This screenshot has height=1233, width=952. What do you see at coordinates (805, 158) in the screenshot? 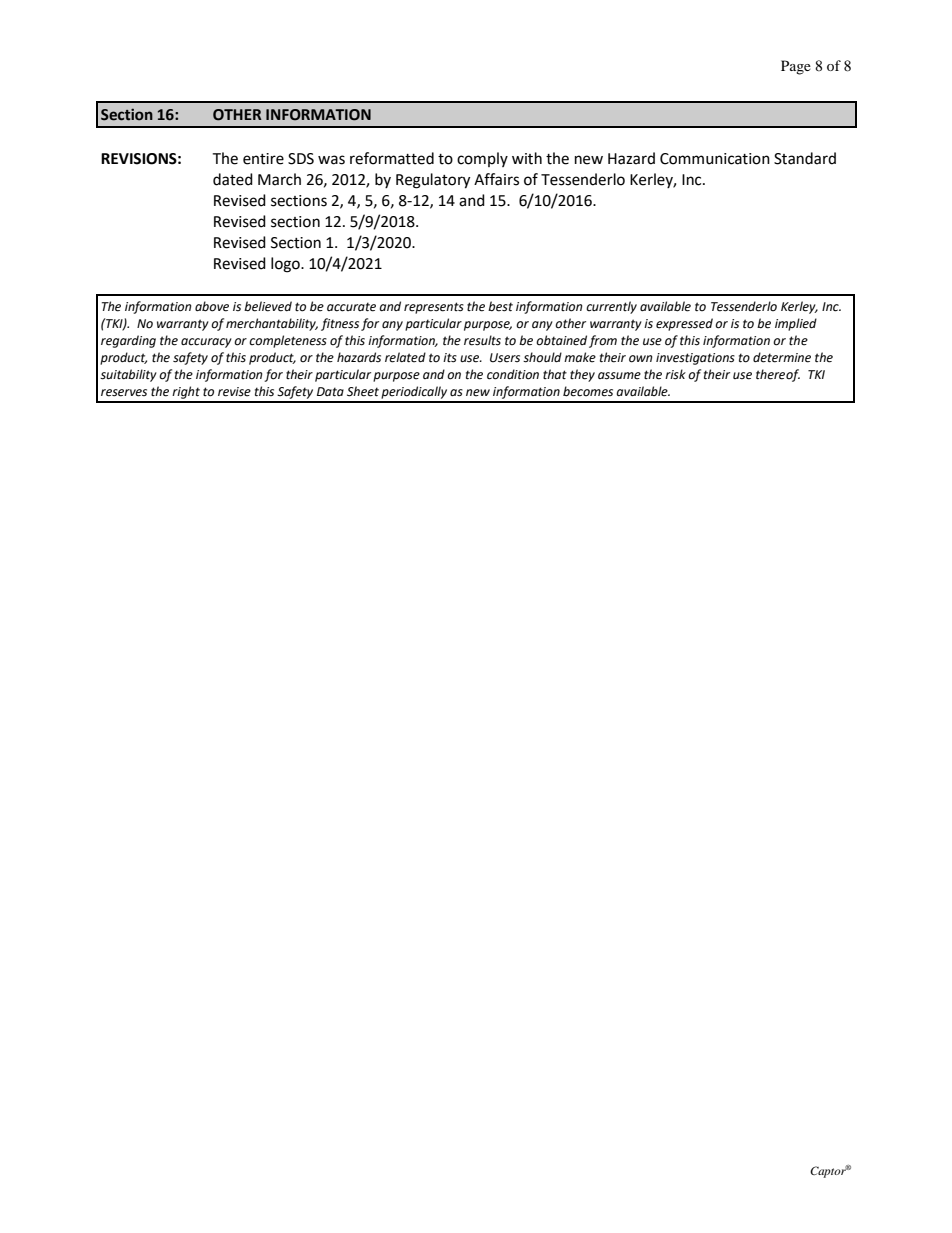
I see `Standard` at bounding box center [805, 158].
